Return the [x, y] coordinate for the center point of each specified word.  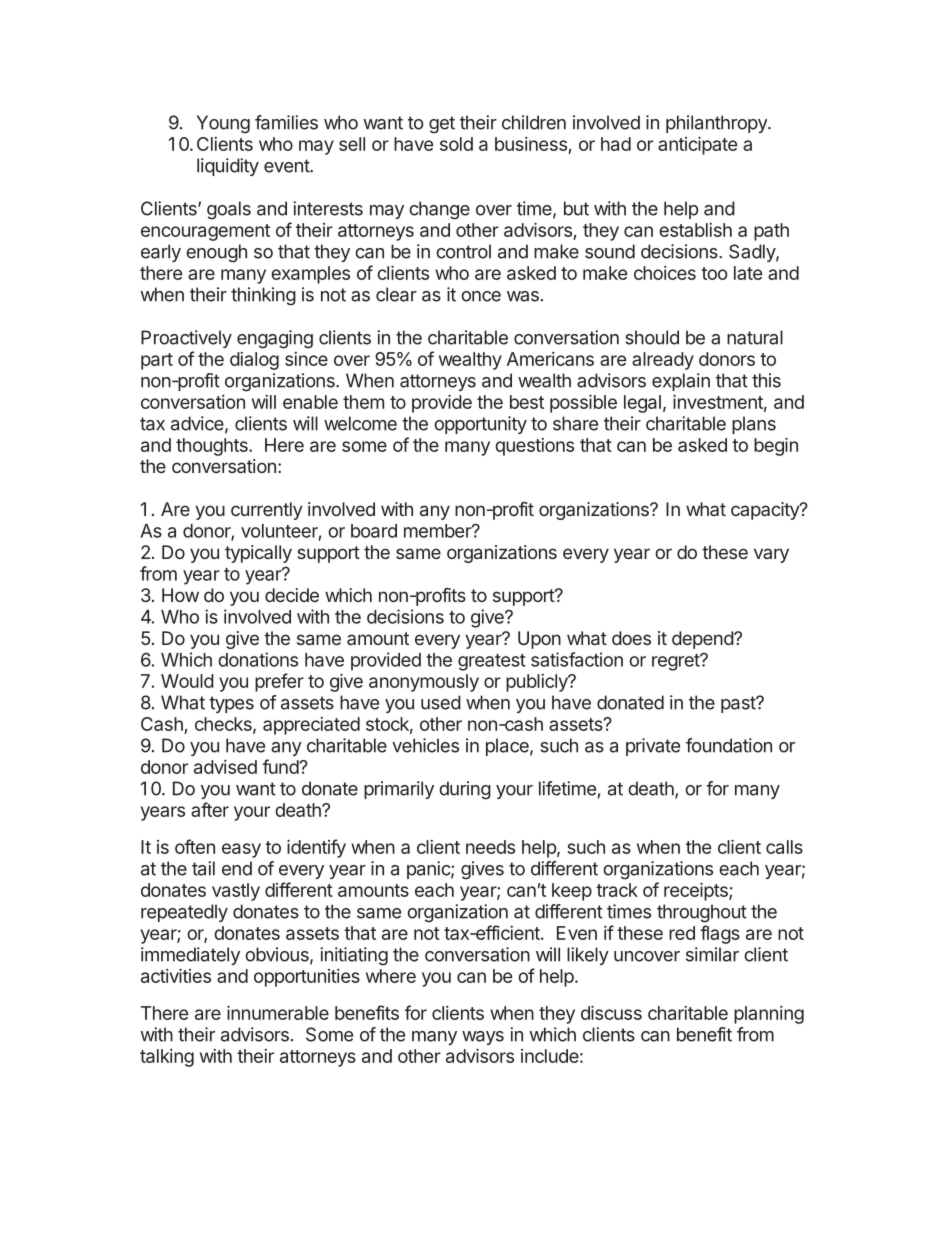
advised [225, 767]
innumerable [278, 1013]
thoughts [213, 447]
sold [456, 144]
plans [754, 425]
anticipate [697, 146]
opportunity [480, 425]
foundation [729, 745]
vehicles [425, 745]
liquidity [228, 167]
